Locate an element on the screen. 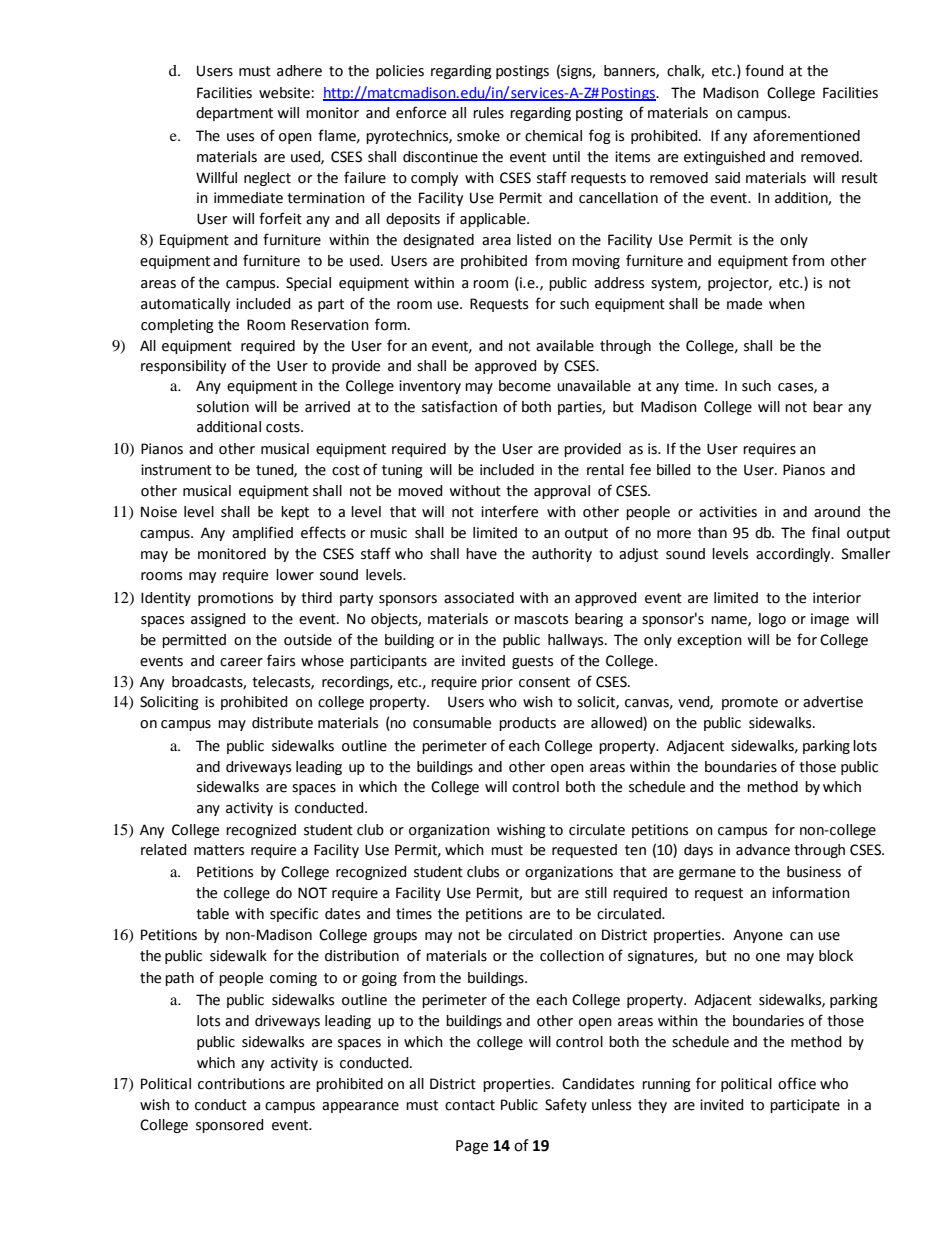  found is located at coordinates (764, 70).
